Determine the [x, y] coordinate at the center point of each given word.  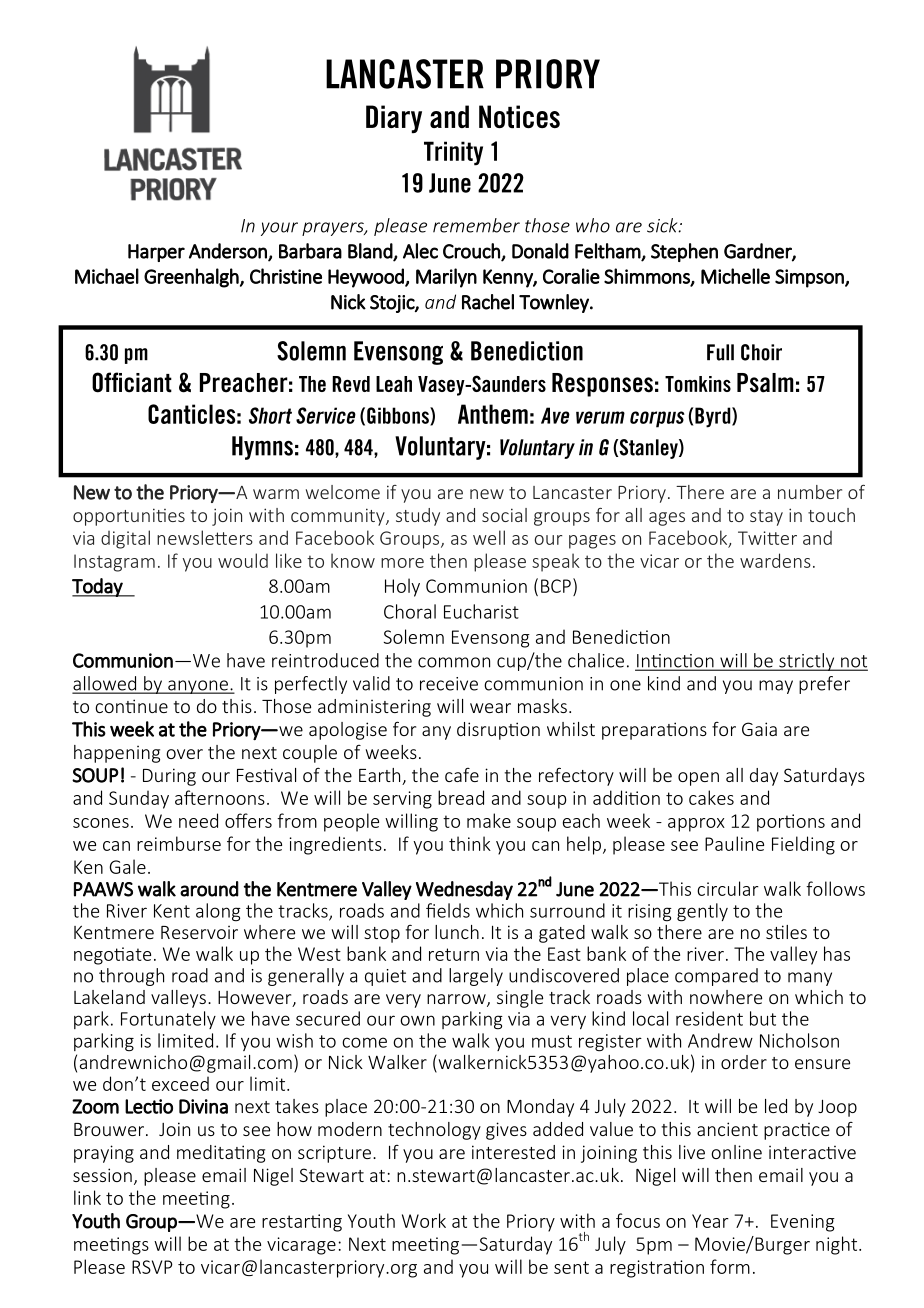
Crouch [472, 252]
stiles [786, 932]
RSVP [152, 1267]
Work [424, 1220]
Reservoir [199, 932]
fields [448, 910]
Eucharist [481, 611]
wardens [775, 560]
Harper [156, 253]
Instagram [114, 563]
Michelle [735, 276]
